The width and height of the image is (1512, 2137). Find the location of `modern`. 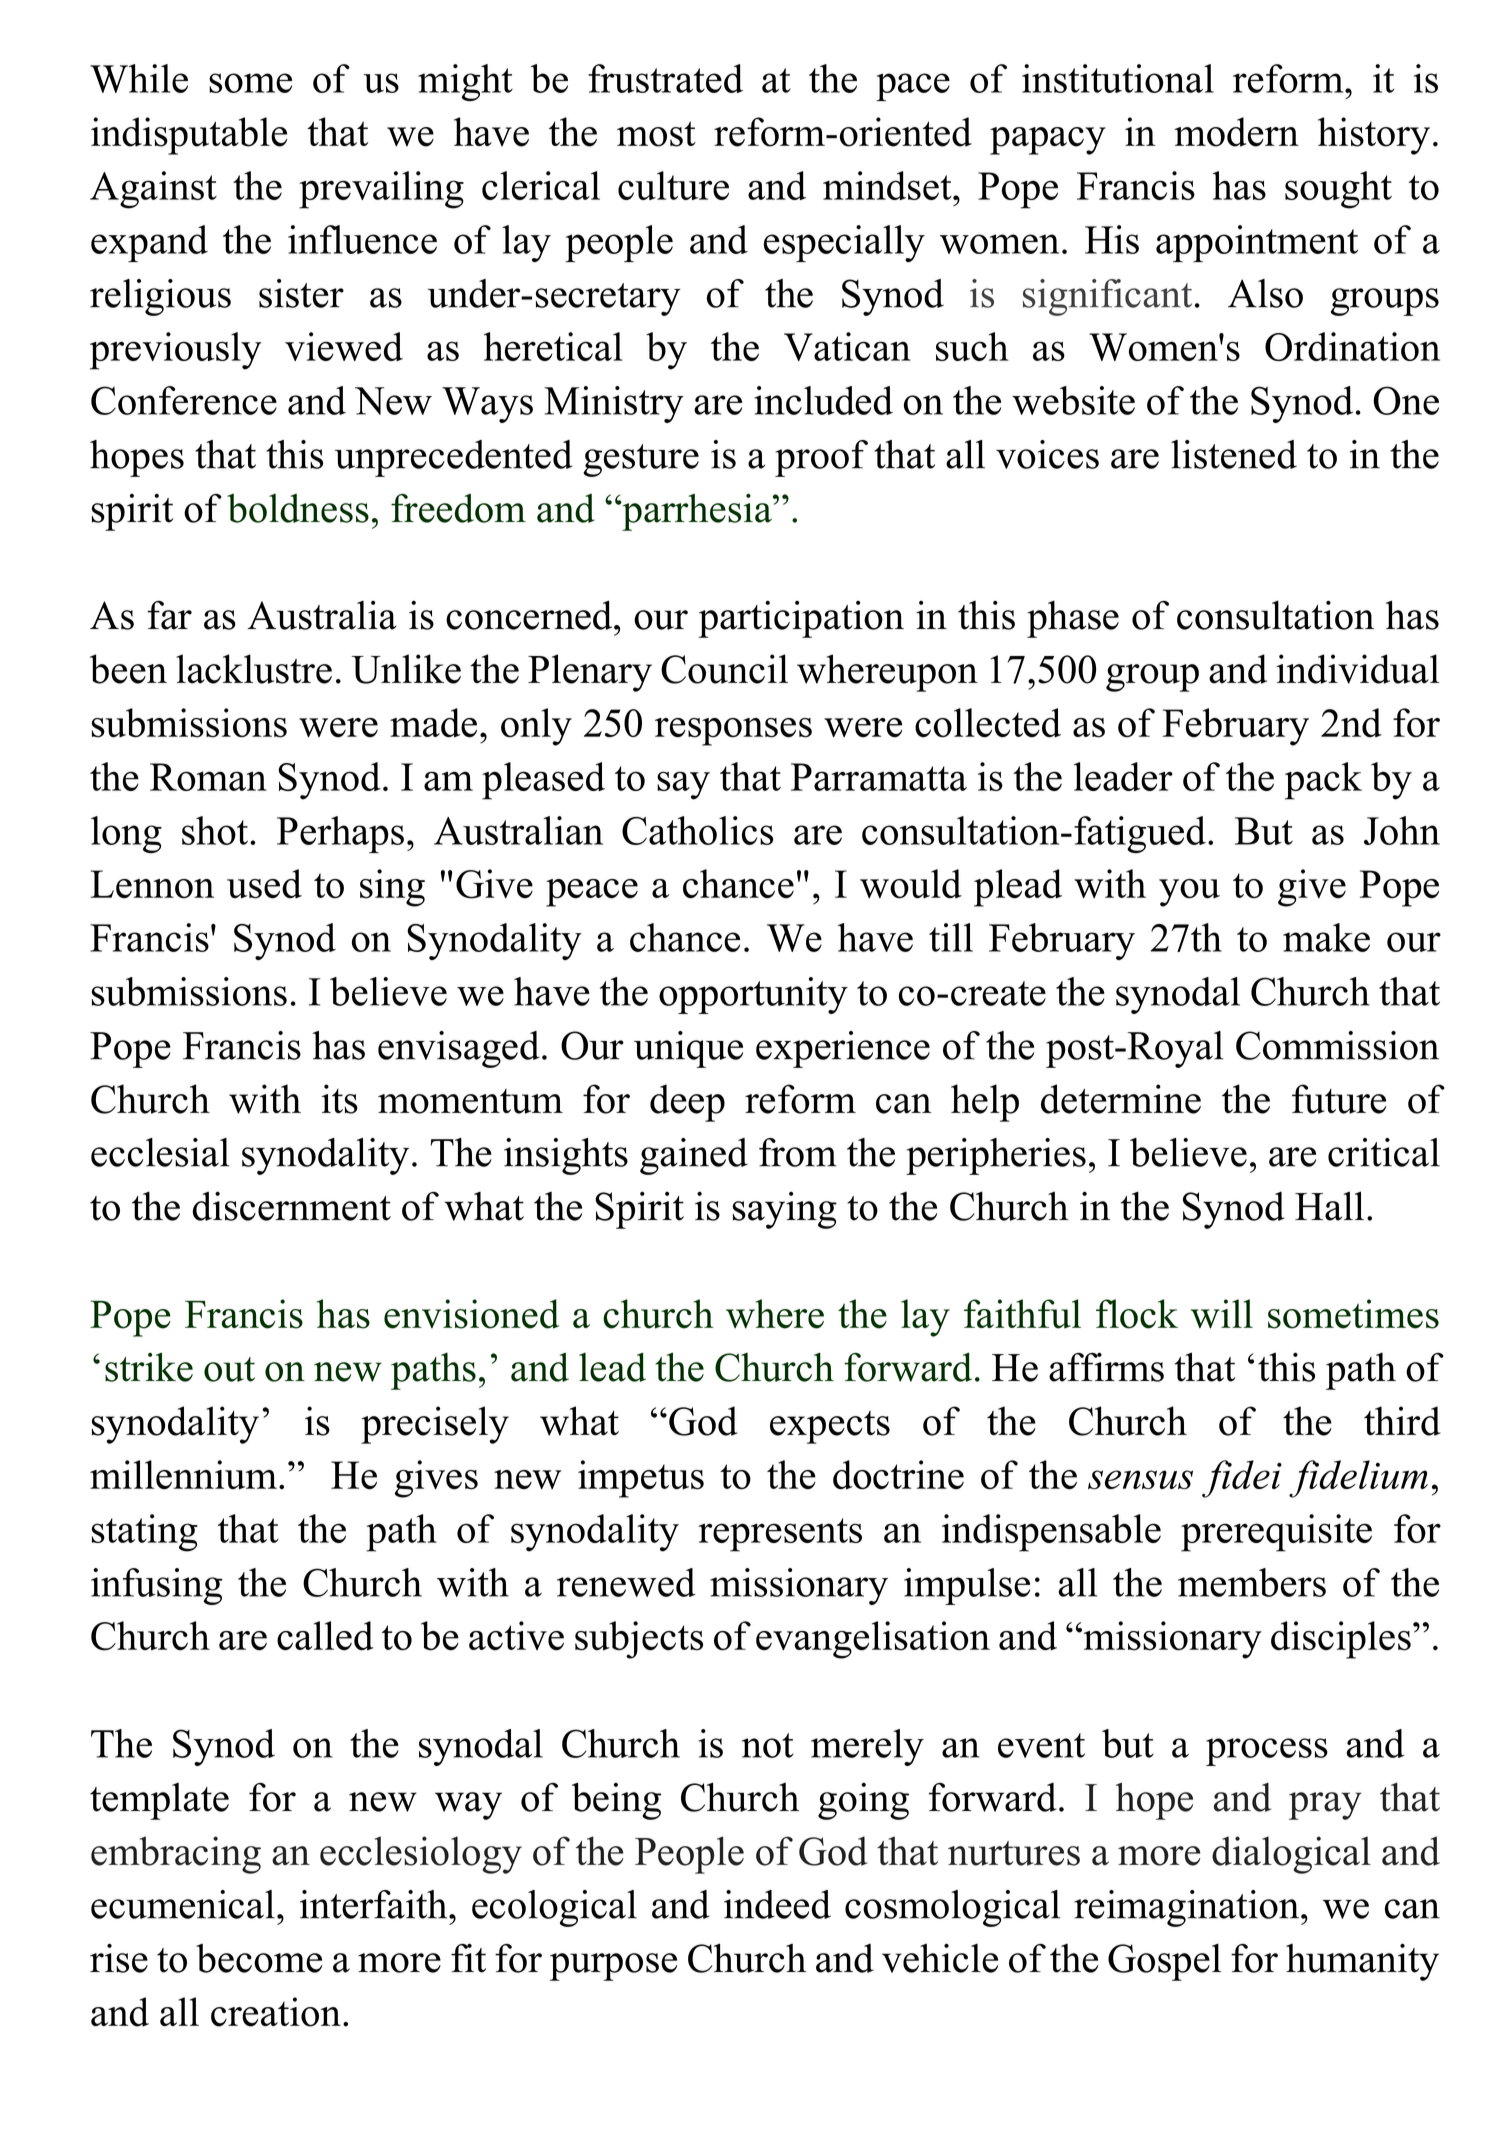

modern is located at coordinates (1236, 132).
